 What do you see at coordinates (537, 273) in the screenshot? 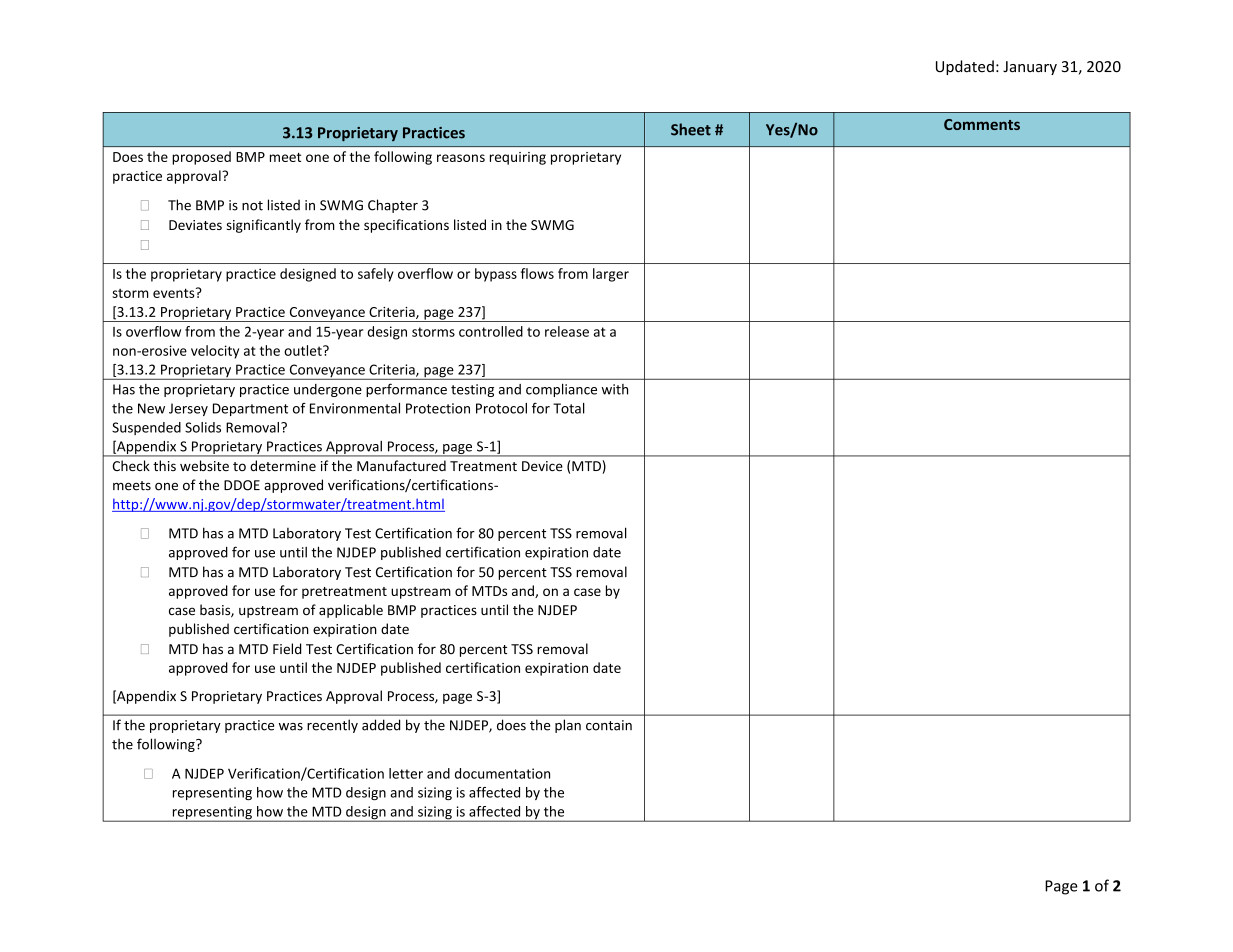
I see `flows` at bounding box center [537, 273].
